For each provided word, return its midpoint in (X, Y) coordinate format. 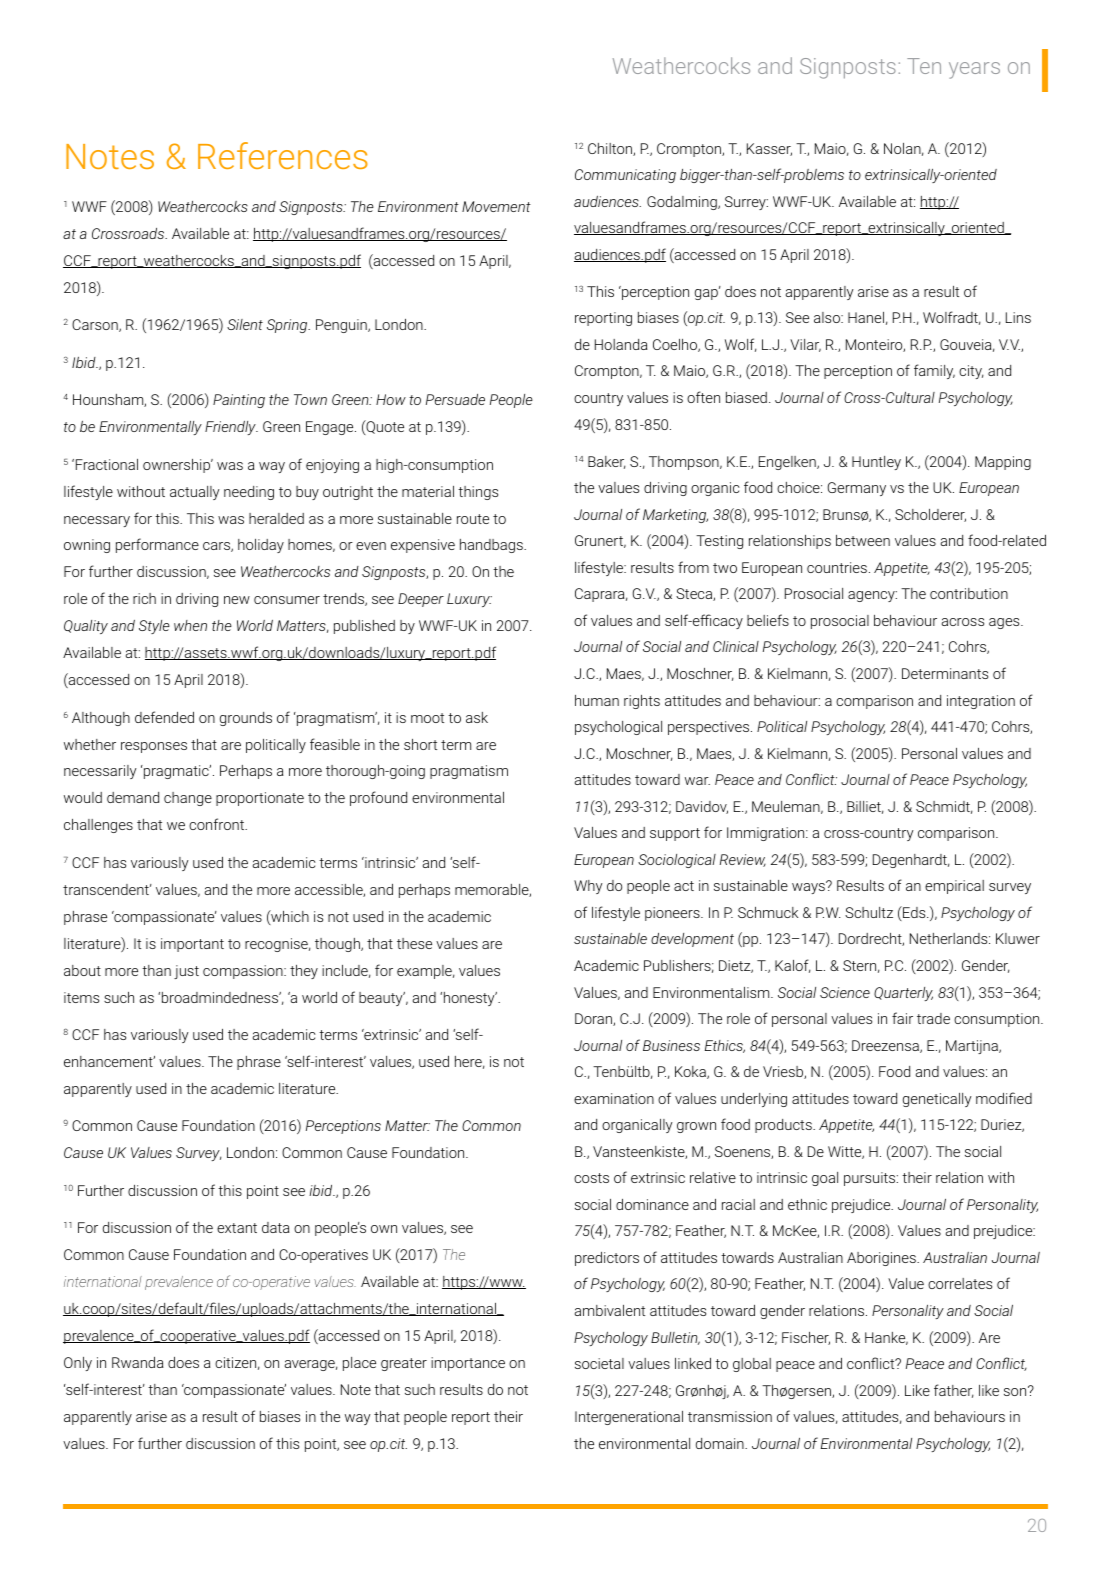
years (974, 70)
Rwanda (138, 1362)
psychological (618, 728)
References (283, 155)
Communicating (625, 176)
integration (981, 702)
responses (154, 747)
